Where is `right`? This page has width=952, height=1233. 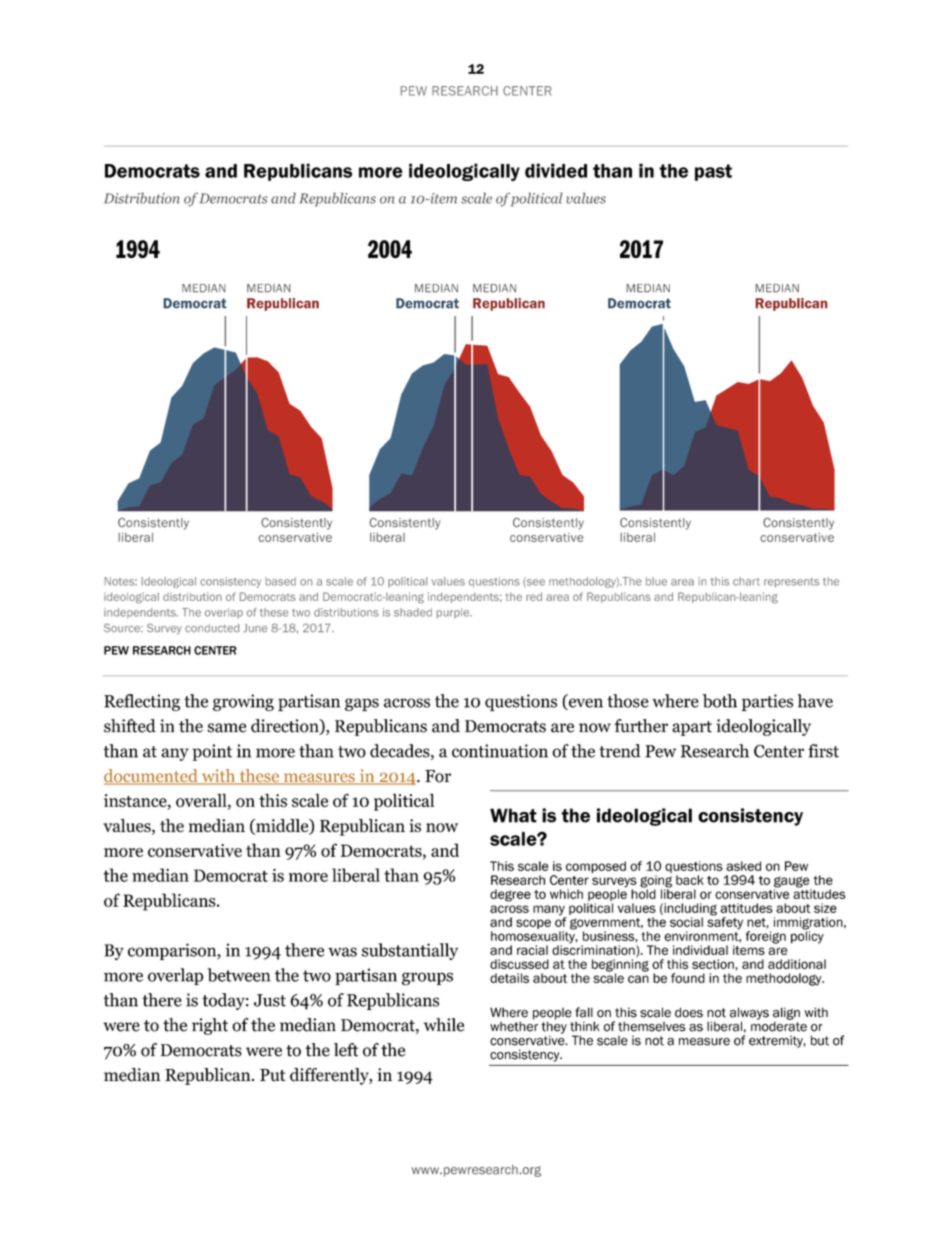
right is located at coordinates (210, 1026).
